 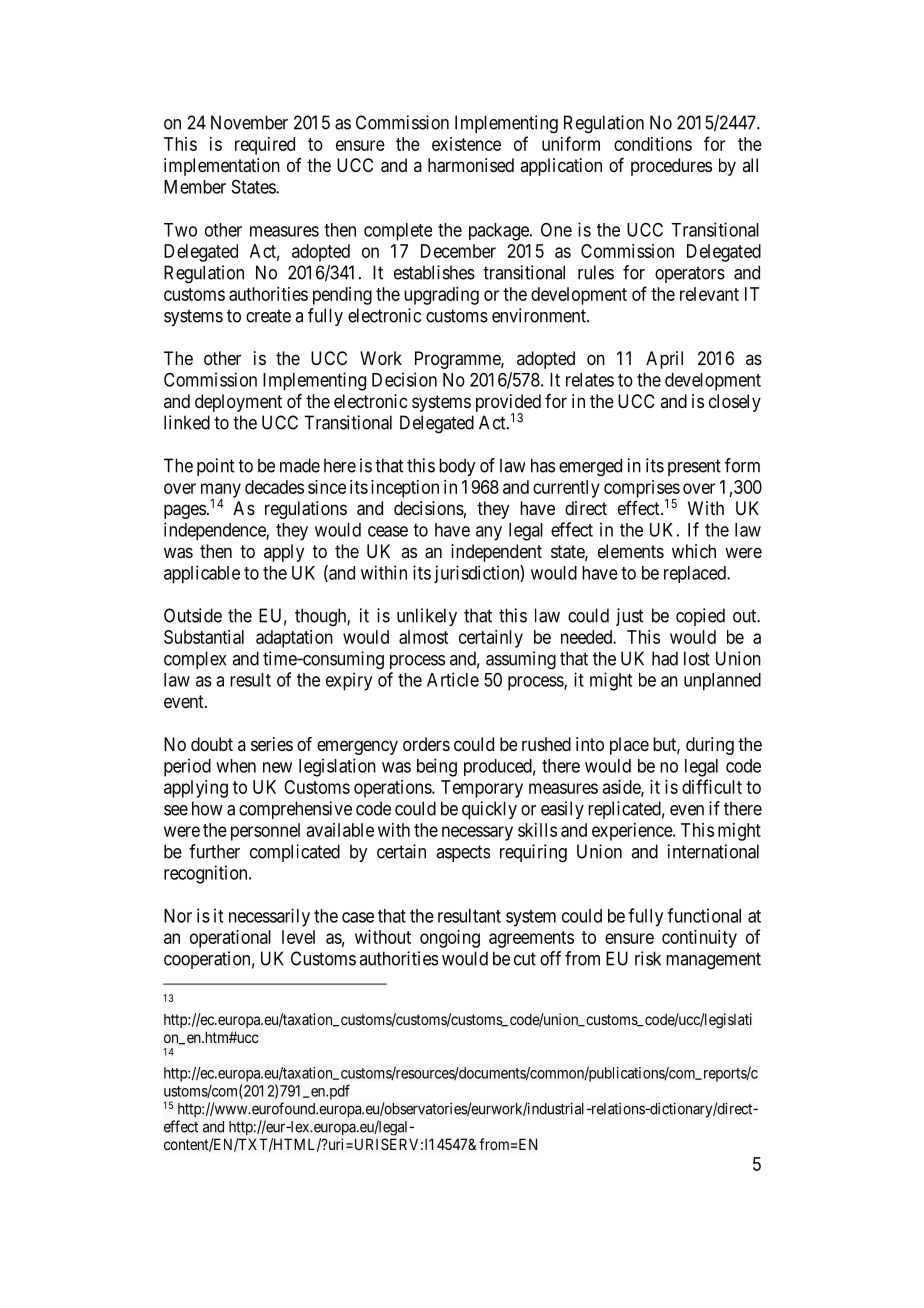 I want to click on existence, so click(x=466, y=144).
